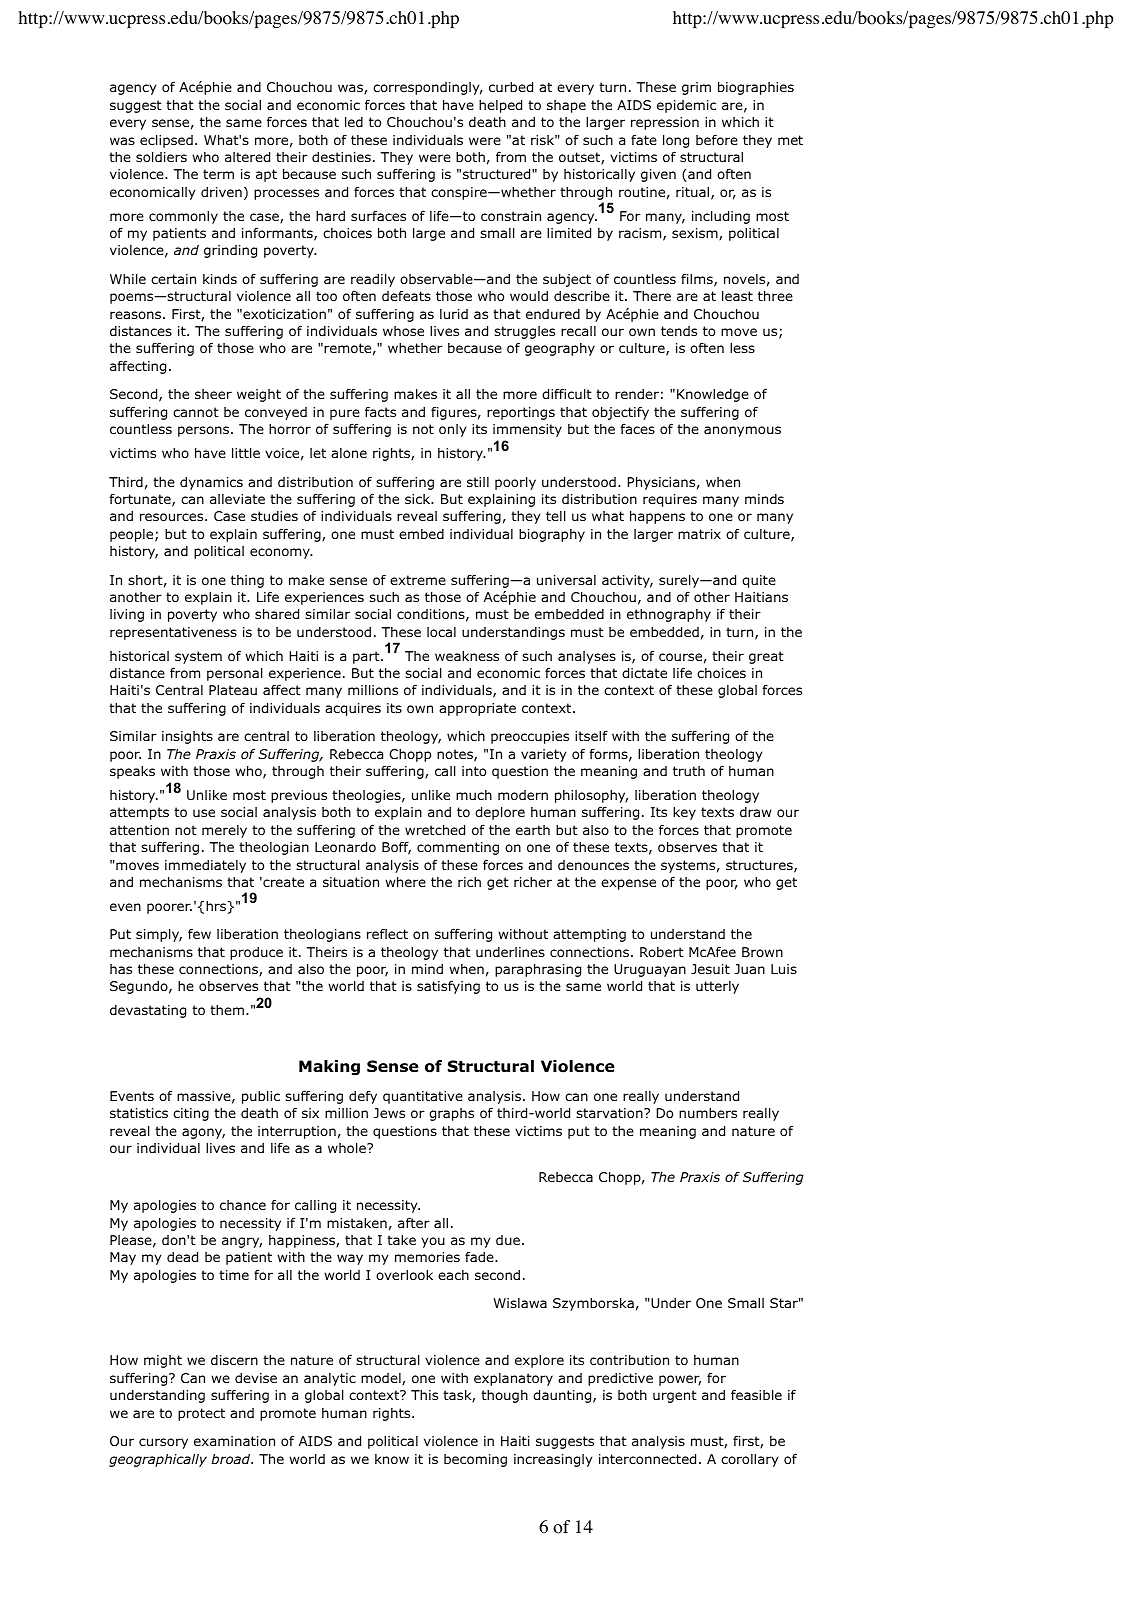 The height and width of the screenshot is (1604, 1134). I want to click on truth, so click(689, 771).
